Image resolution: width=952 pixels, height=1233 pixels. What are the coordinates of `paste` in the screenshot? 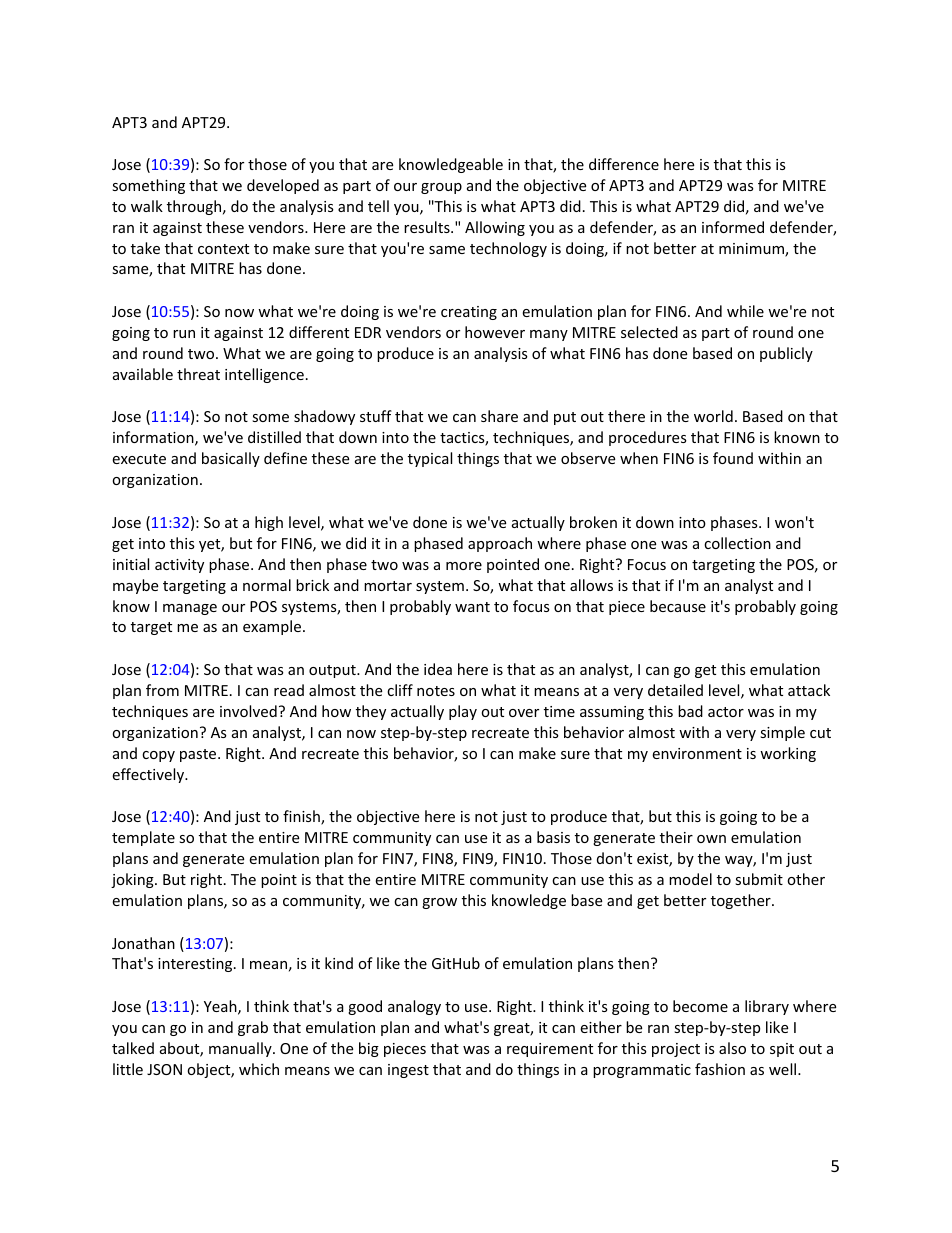 It's located at (199, 755).
